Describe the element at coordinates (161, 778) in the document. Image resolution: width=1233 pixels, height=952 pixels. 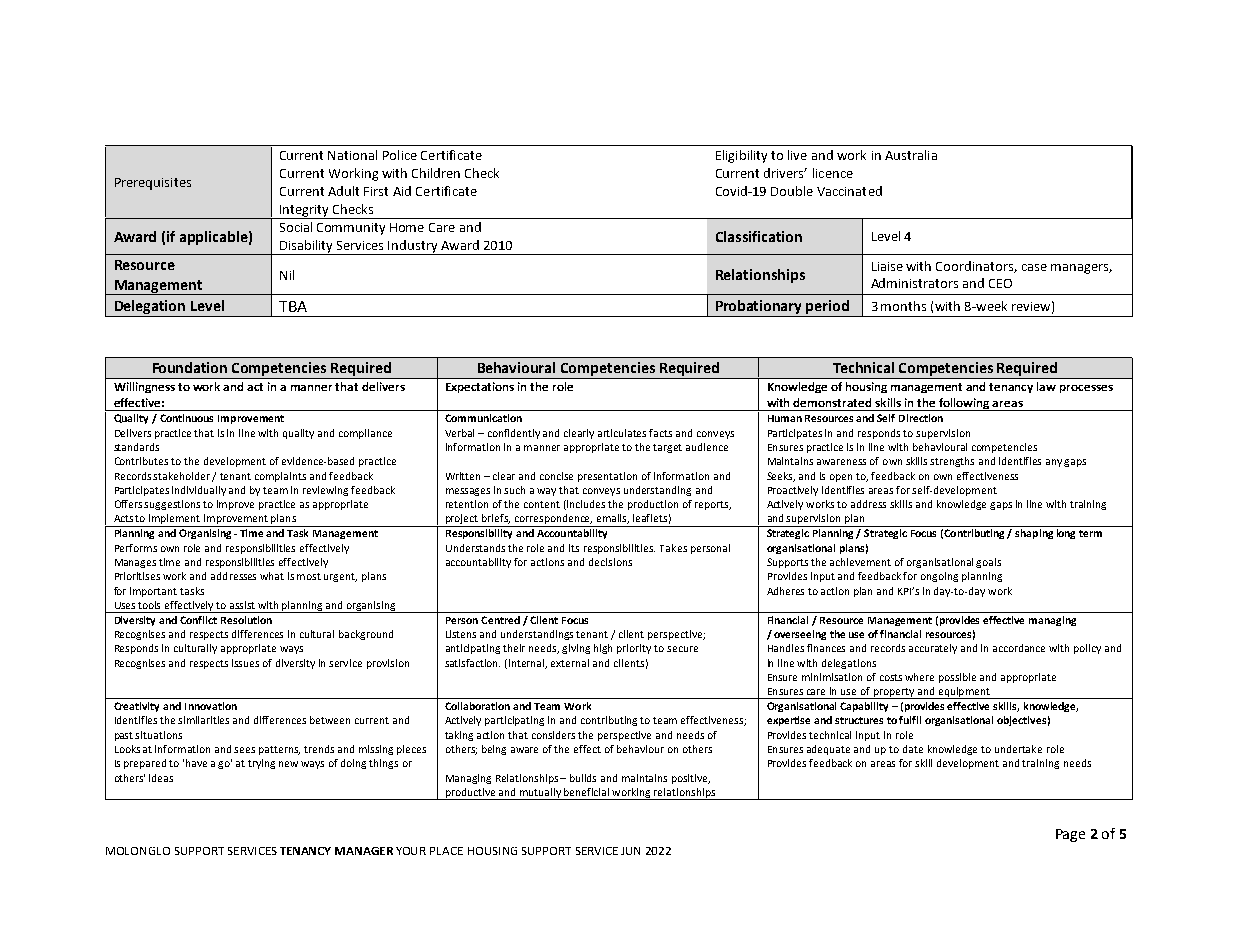
I see `ideas` at that location.
